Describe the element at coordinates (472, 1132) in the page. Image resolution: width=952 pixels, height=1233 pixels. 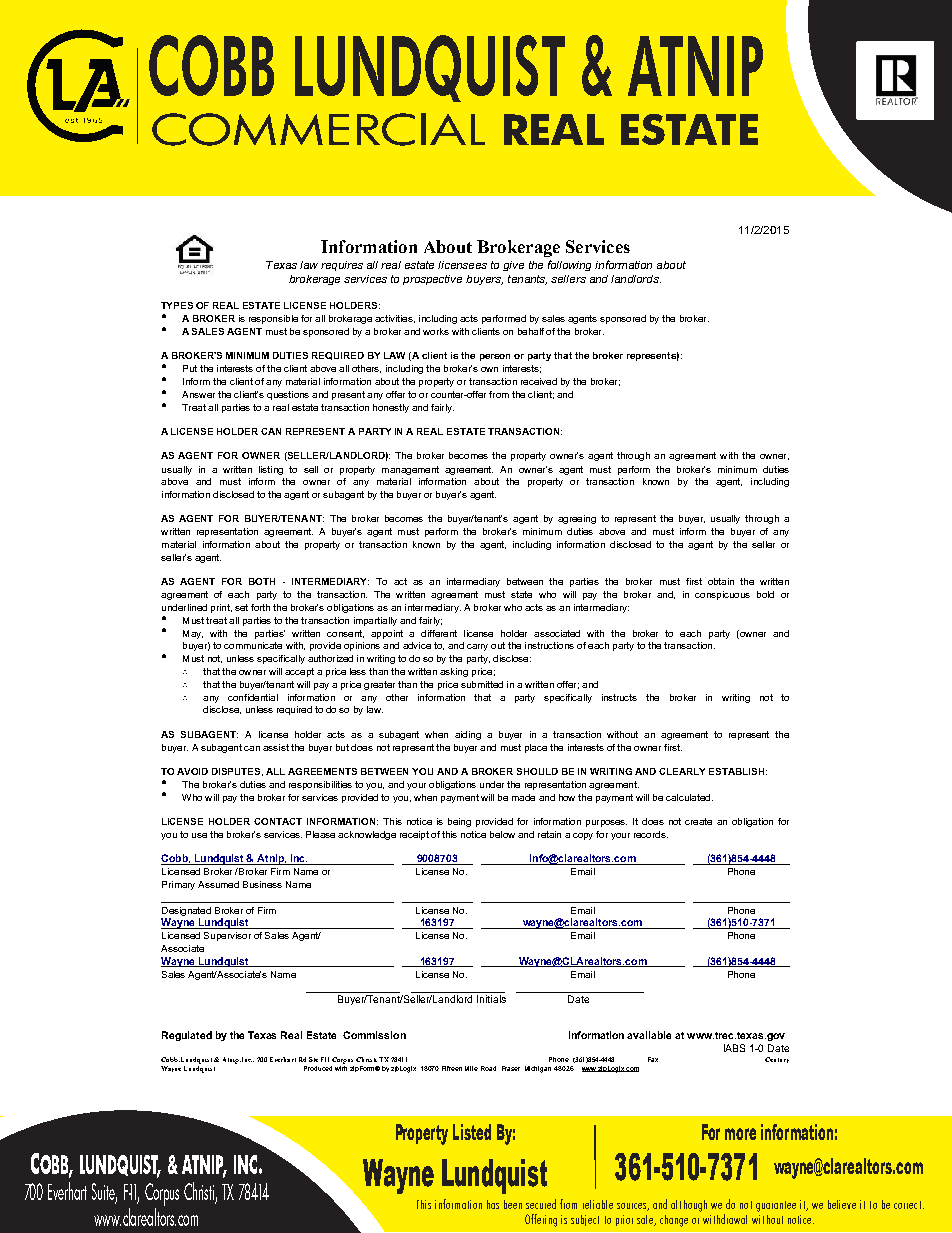
I see `Listed` at that location.
